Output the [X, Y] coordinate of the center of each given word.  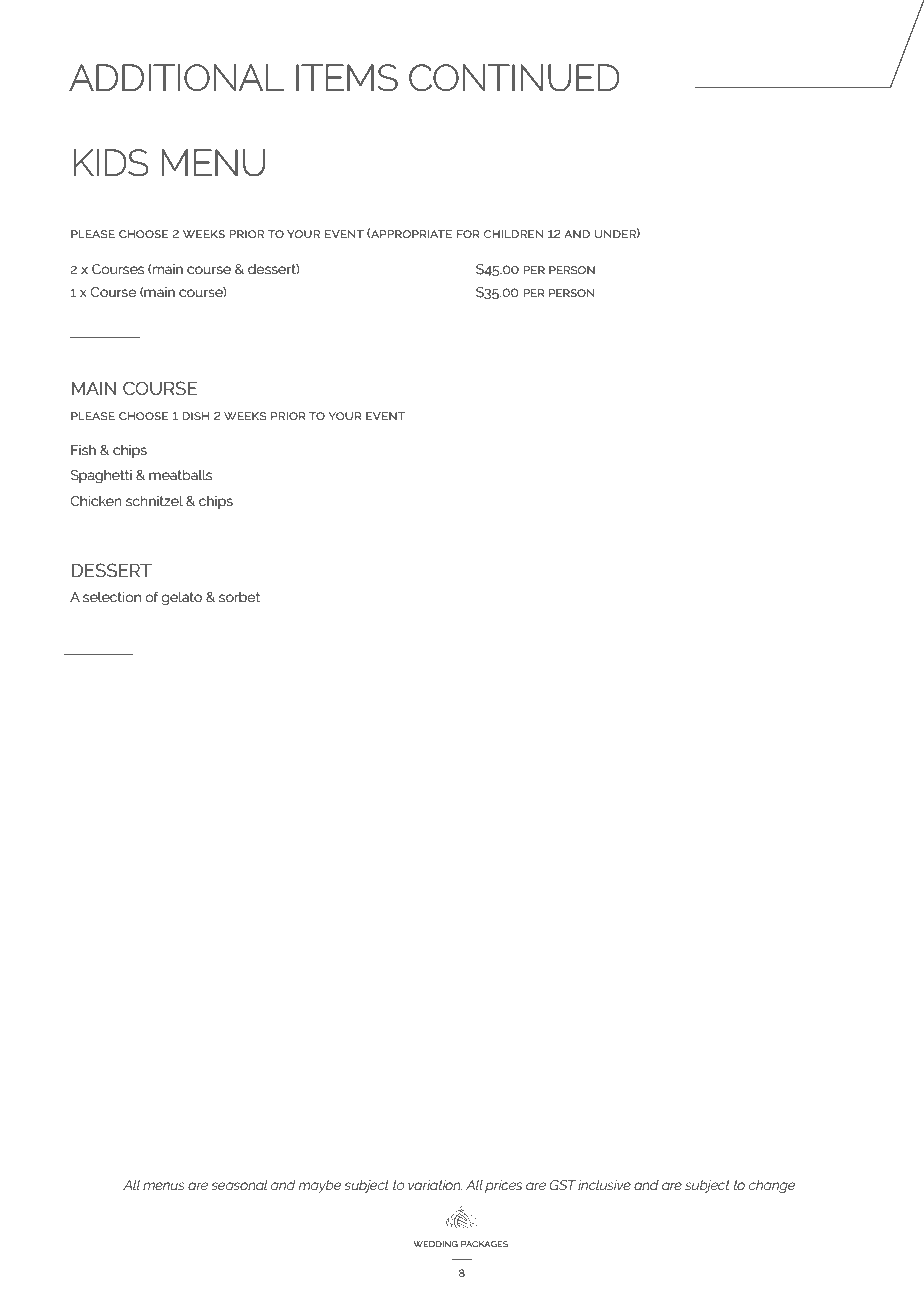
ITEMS [347, 78]
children [514, 234]
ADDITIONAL [176, 77]
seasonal [239, 1185]
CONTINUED [514, 78]
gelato [181, 598]
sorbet [239, 597]
